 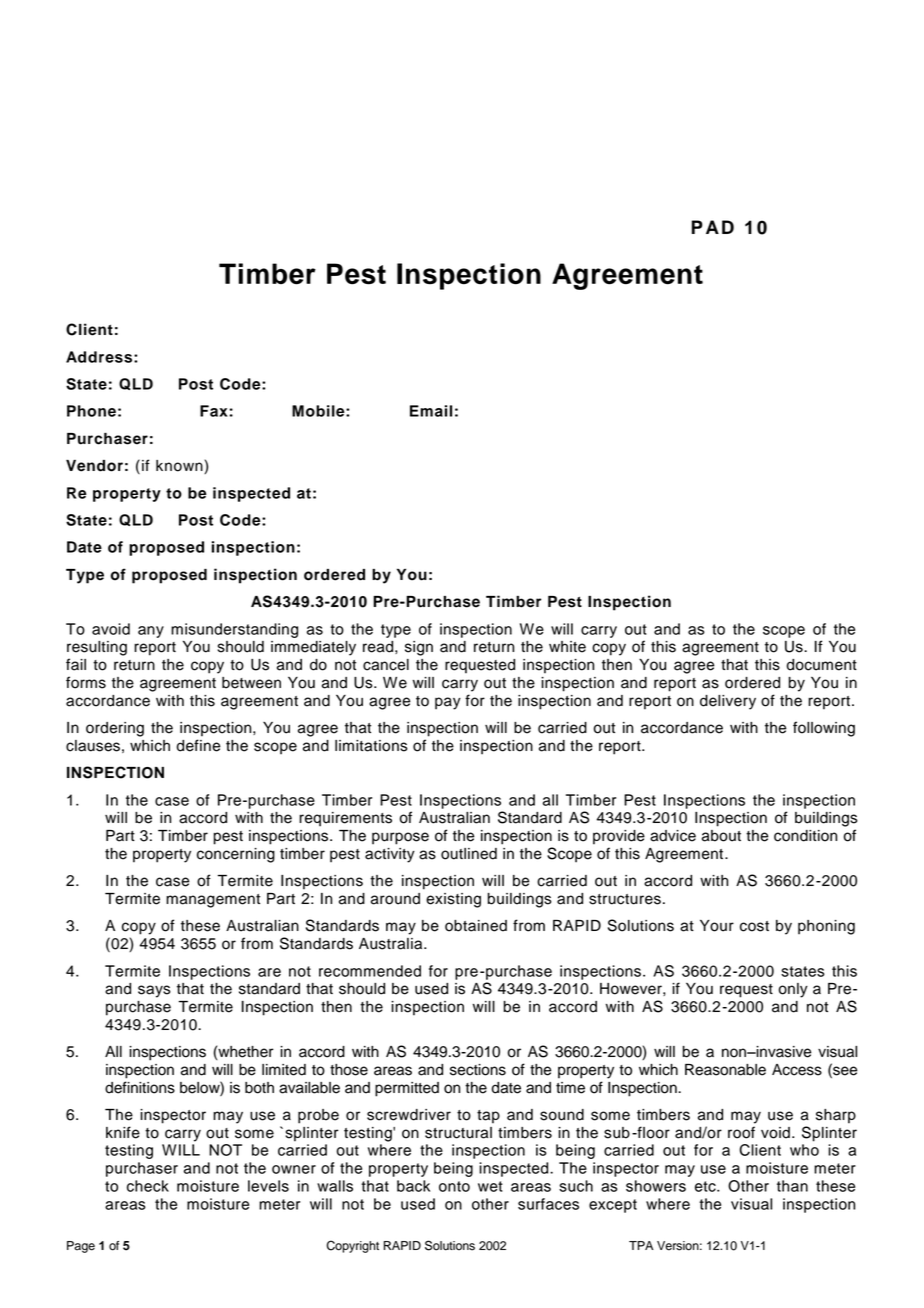 What do you see at coordinates (148, 1186) in the image?
I see `check` at bounding box center [148, 1186].
